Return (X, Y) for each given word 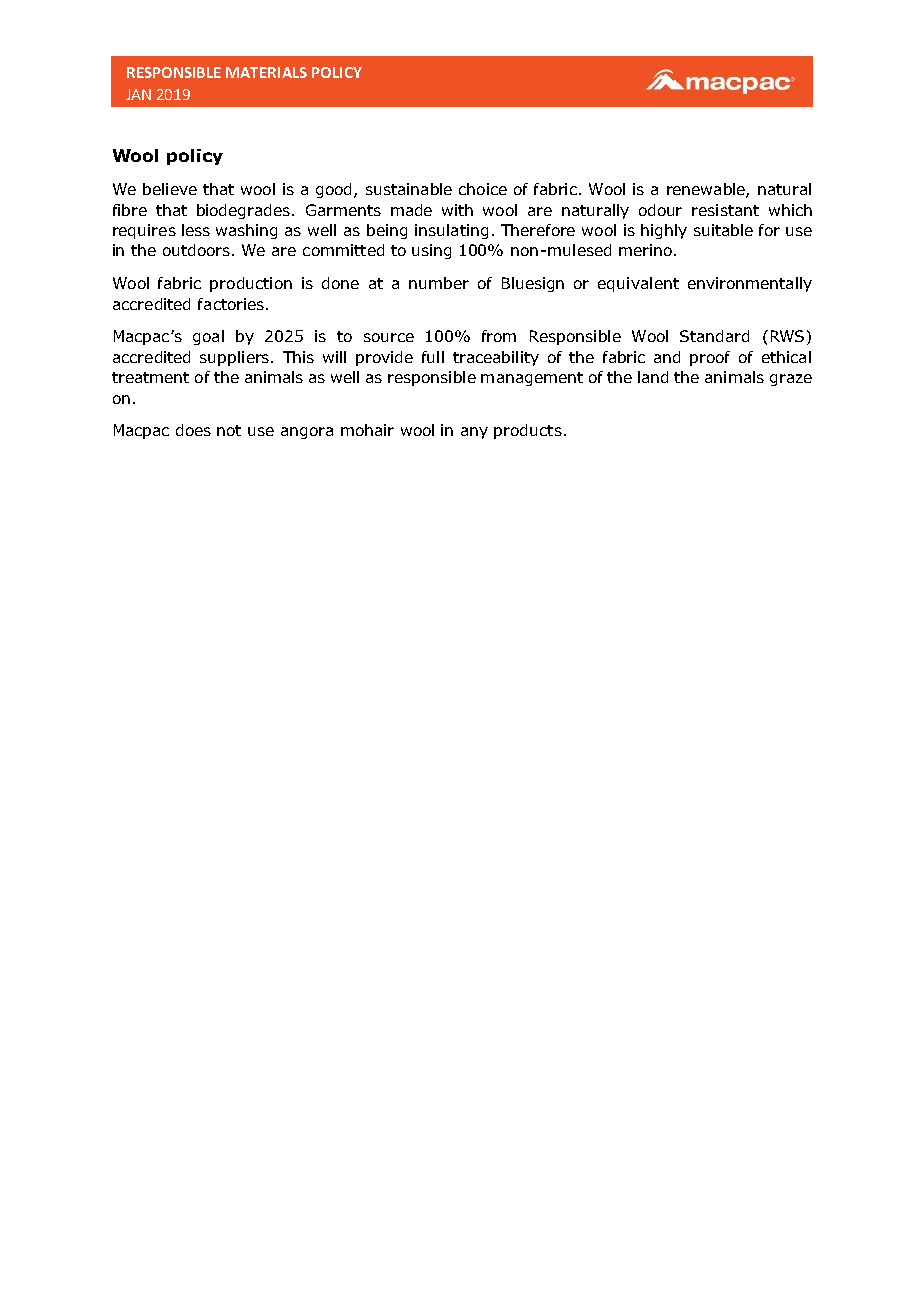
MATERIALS (266, 72)
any (474, 433)
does (193, 430)
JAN (138, 94)
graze (791, 380)
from (499, 336)
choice (483, 189)
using (431, 251)
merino (645, 250)
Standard (714, 336)
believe (170, 189)
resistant (725, 210)
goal (208, 337)
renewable (707, 190)
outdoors (198, 250)
